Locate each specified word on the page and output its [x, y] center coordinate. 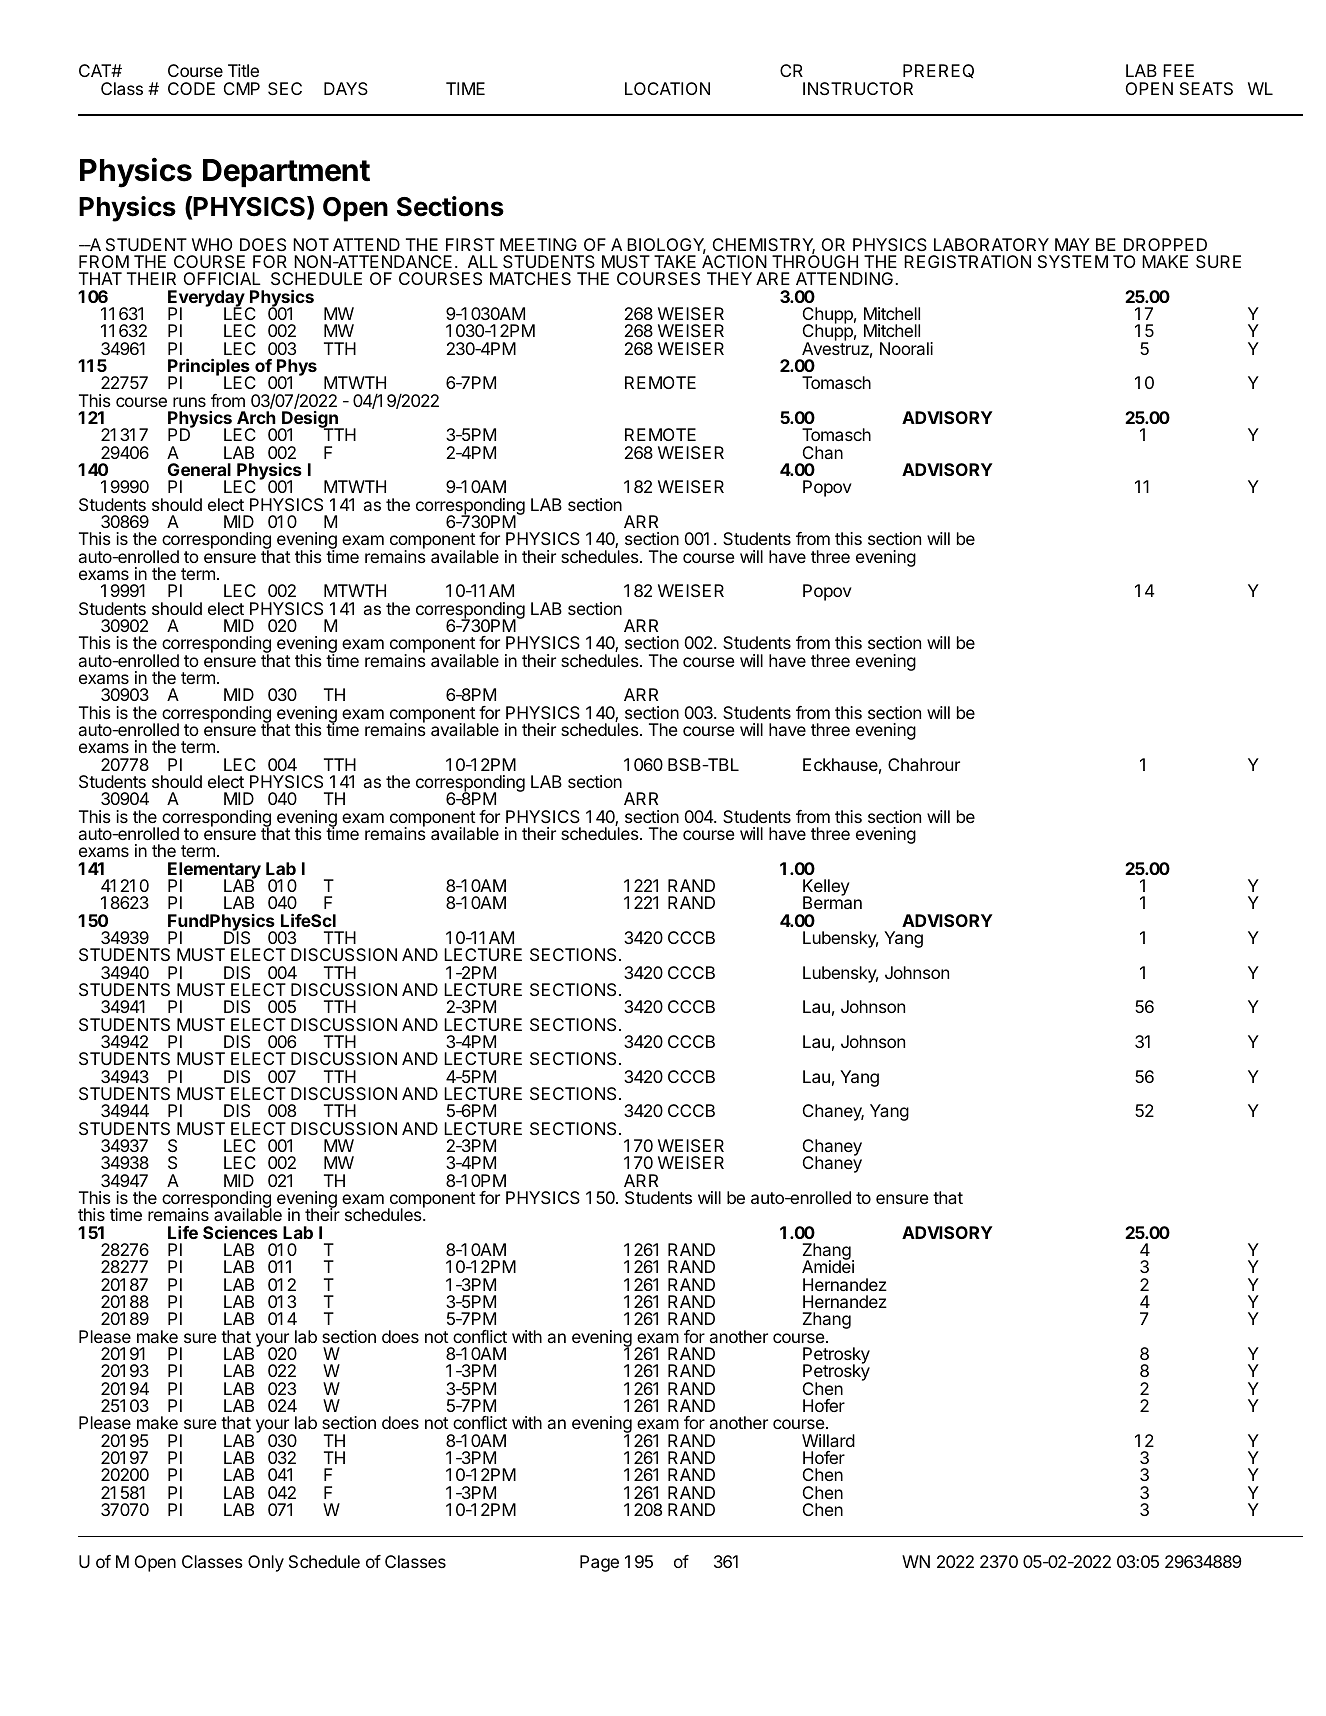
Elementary [214, 871]
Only [266, 1563]
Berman [832, 902]
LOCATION [667, 88]
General [199, 469]
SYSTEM [1073, 261]
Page [599, 1563]
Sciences [240, 1232]
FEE [1178, 70]
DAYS [346, 88]
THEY [729, 278]
